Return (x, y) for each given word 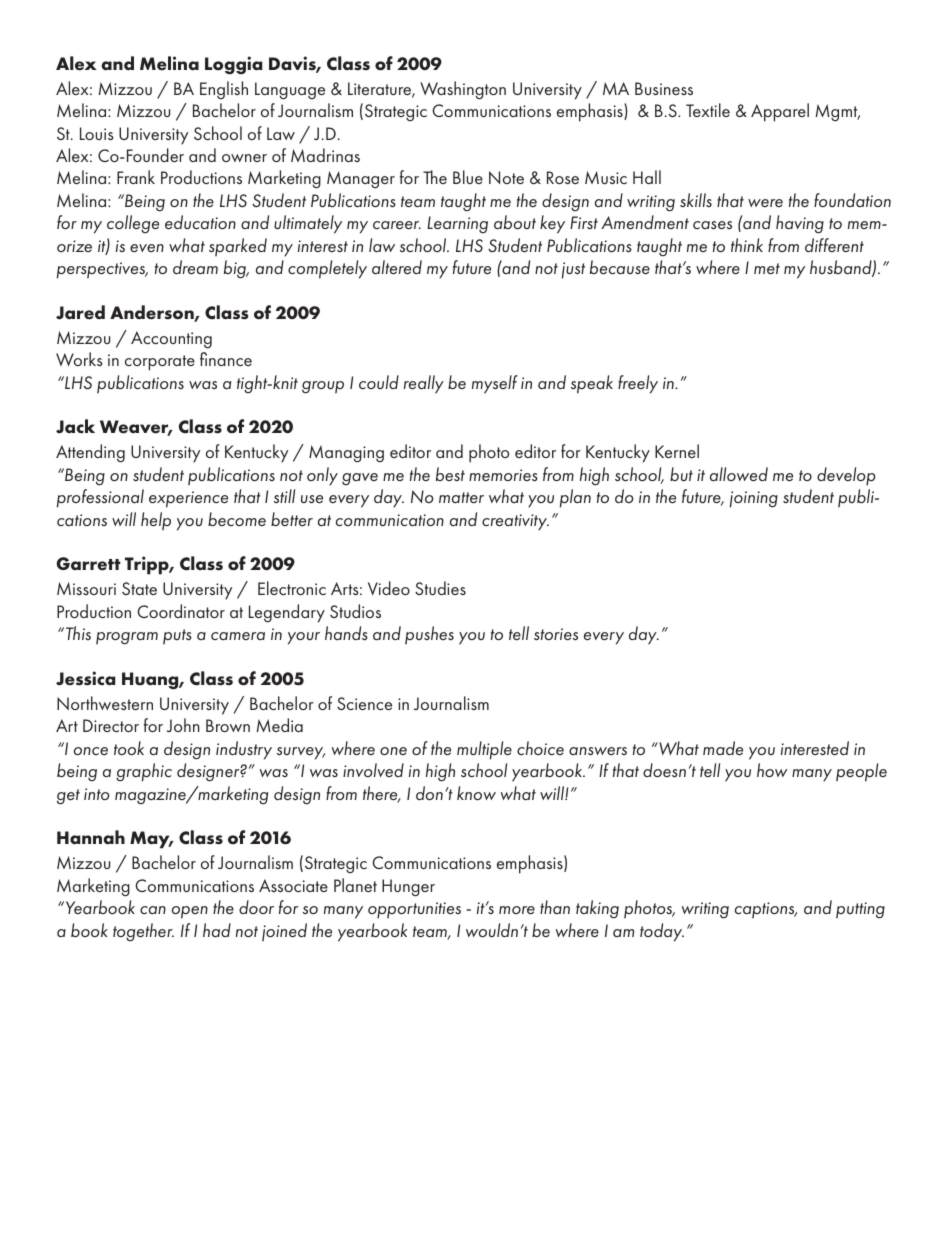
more (517, 910)
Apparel (780, 112)
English (224, 90)
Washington (463, 90)
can (153, 910)
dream (195, 267)
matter (461, 497)
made (723, 748)
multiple (484, 750)
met (767, 268)
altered (397, 267)
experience (188, 499)
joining (754, 499)
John (183, 725)
